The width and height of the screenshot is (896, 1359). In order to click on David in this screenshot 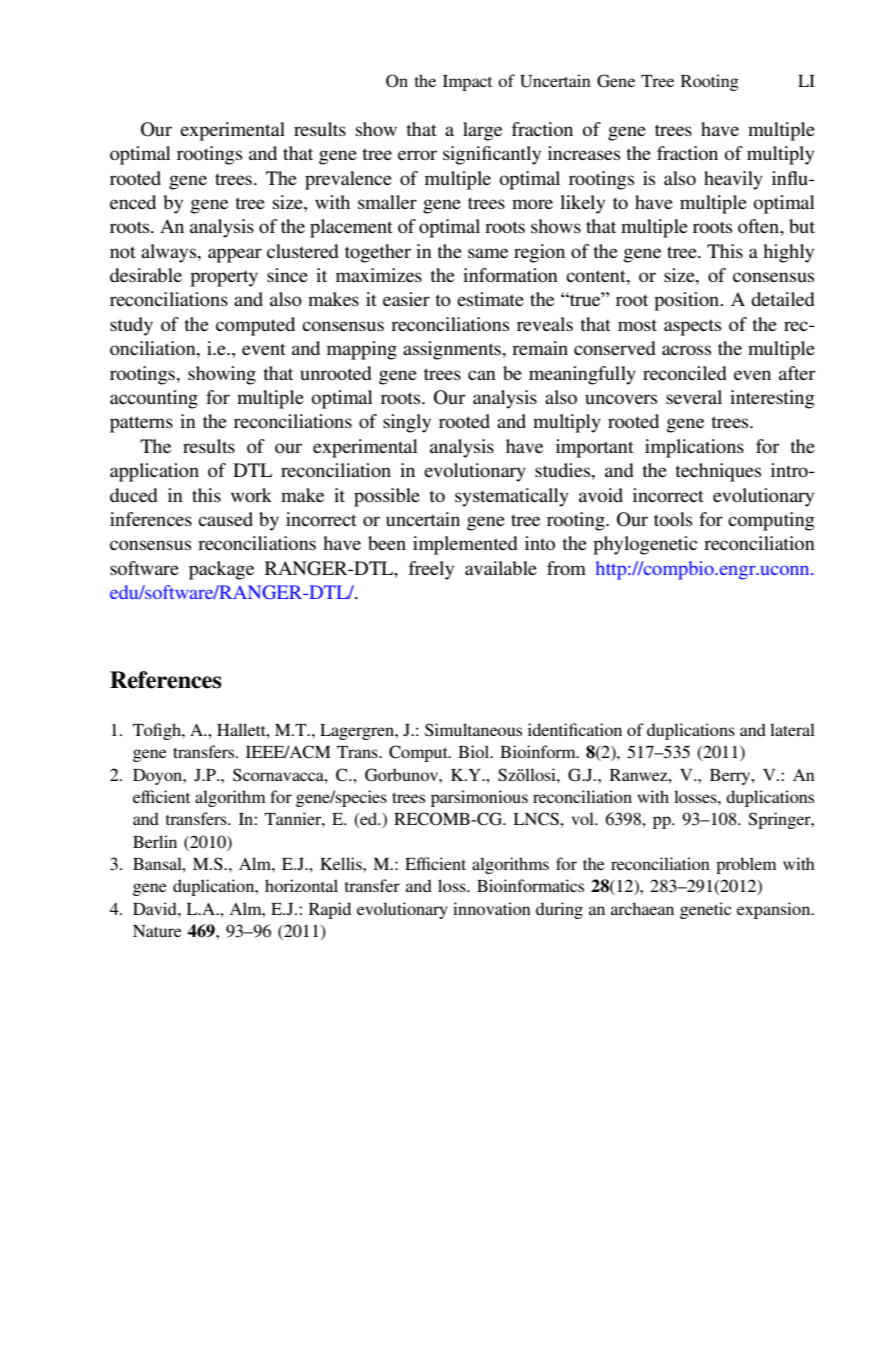, I will do `click(156, 908)`.
